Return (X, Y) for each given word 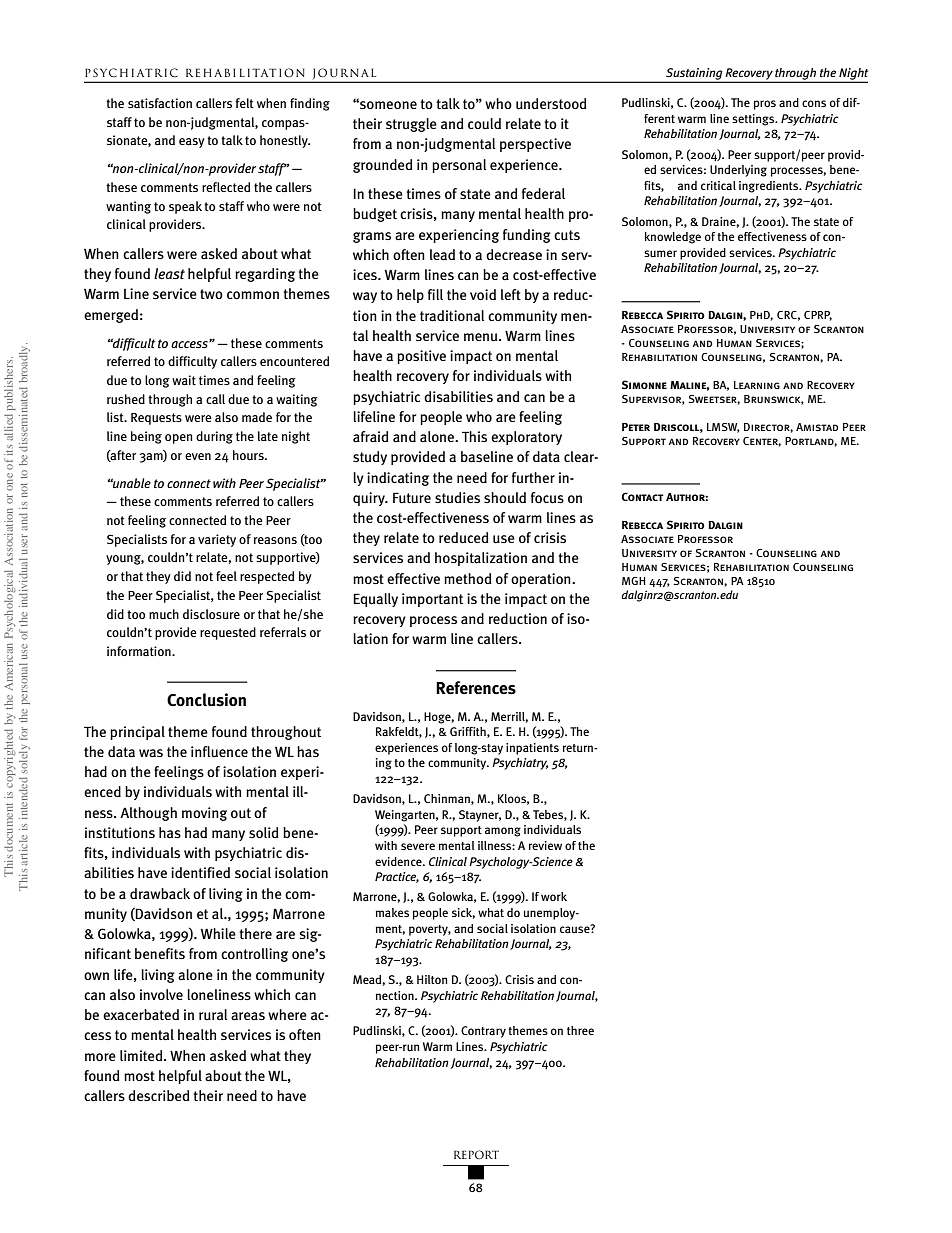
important (432, 600)
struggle (411, 125)
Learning (757, 385)
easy (192, 143)
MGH (634, 581)
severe (418, 846)
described (158, 1095)
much (164, 614)
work (554, 896)
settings (754, 120)
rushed (126, 399)
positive (421, 357)
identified (200, 872)
